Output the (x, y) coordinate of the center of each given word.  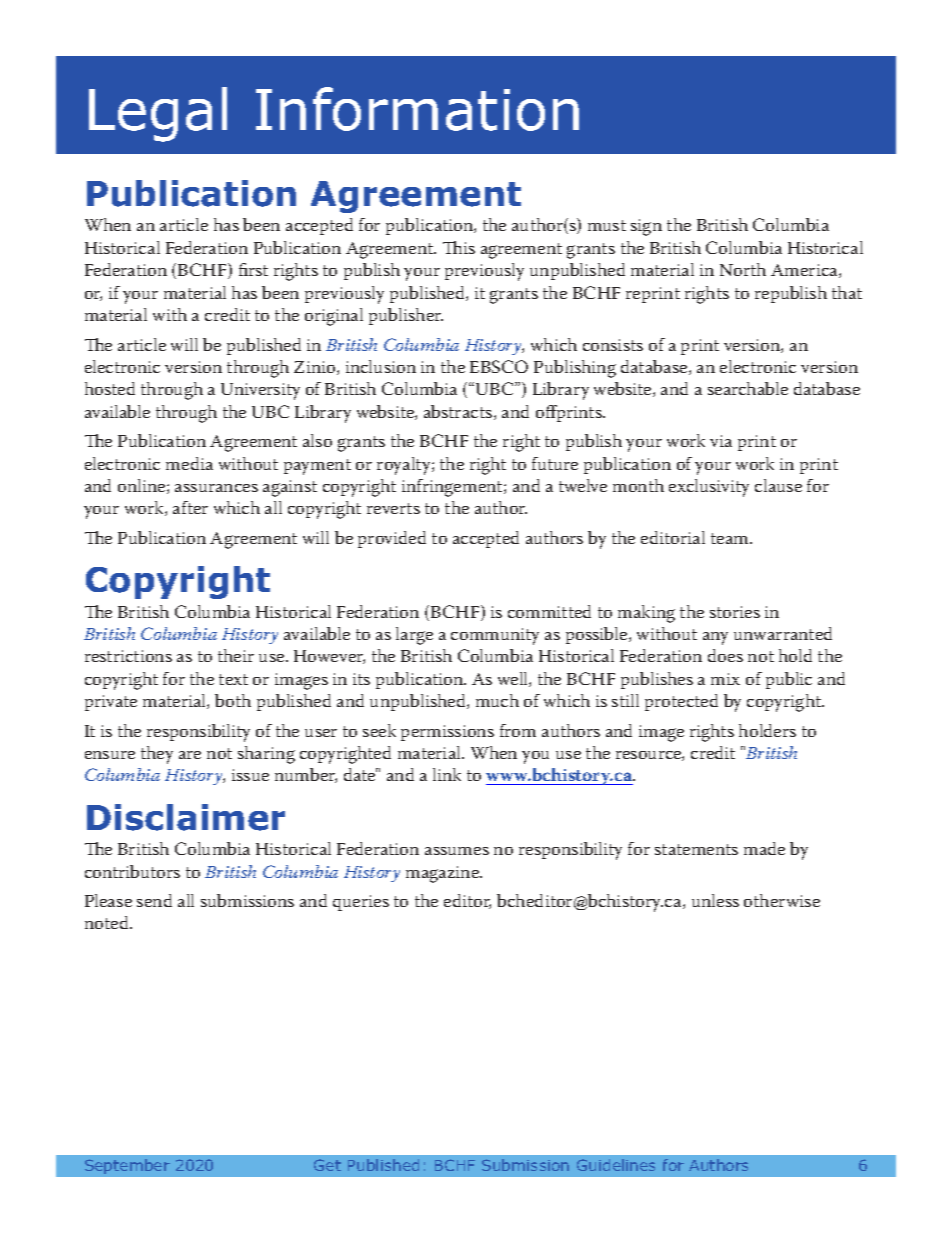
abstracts (459, 412)
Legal (158, 114)
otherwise (782, 900)
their (236, 655)
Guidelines (616, 1165)
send (154, 900)
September (127, 1166)
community (495, 636)
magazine (444, 874)
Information (417, 109)
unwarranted (783, 633)
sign (646, 227)
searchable (748, 388)
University (260, 391)
